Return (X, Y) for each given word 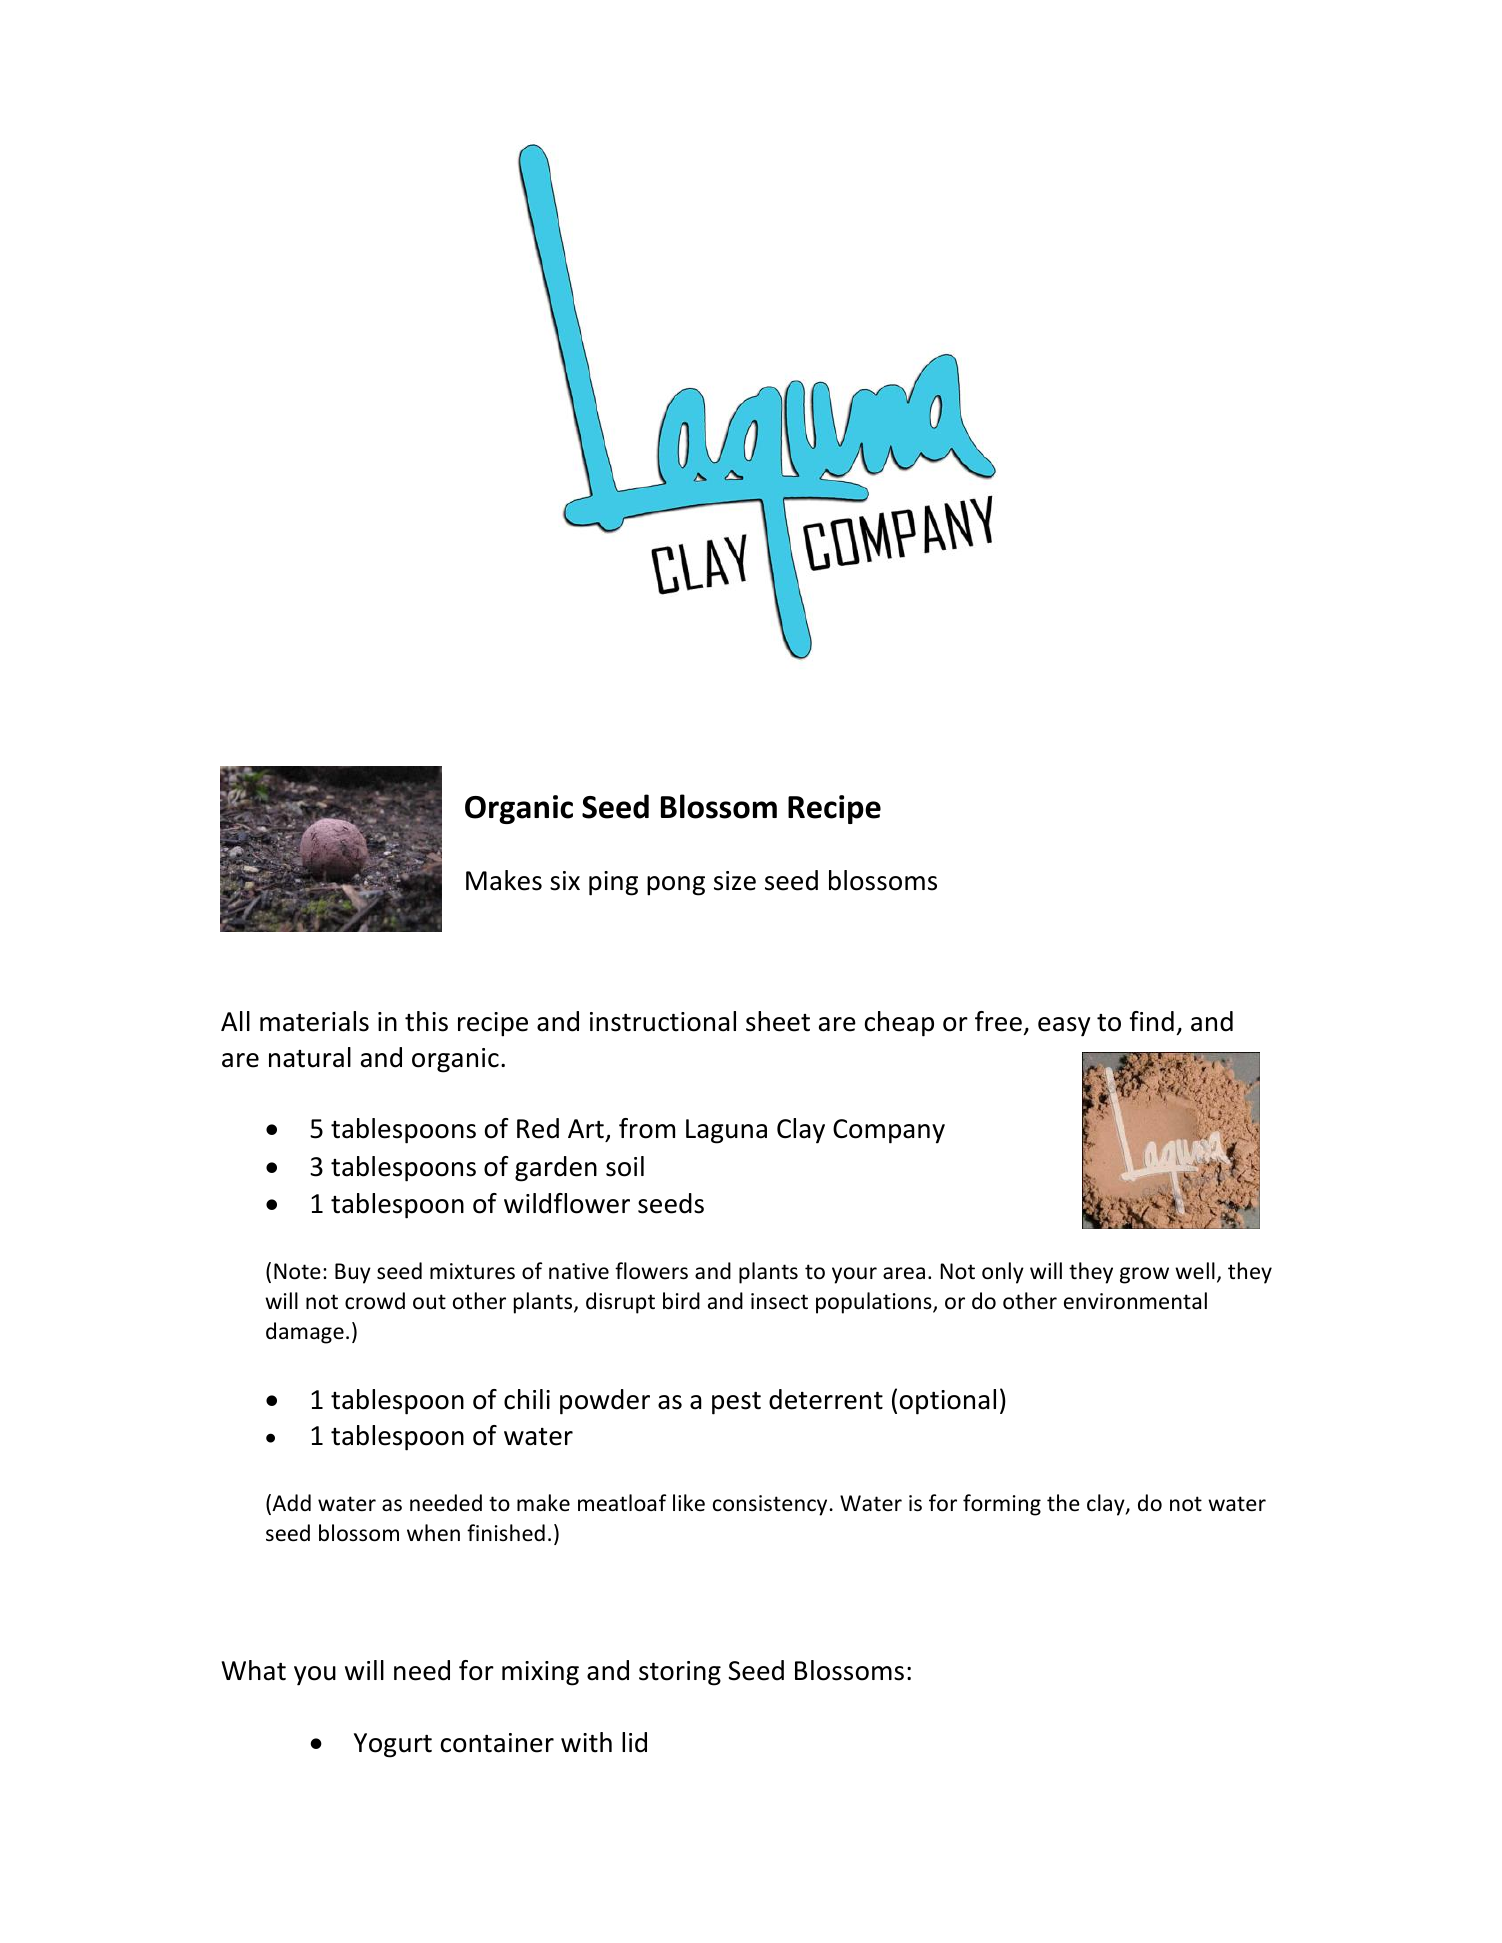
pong (676, 886)
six (565, 881)
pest (736, 1403)
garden (556, 1169)
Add (290, 1504)
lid (634, 1742)
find (1152, 1021)
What (253, 1670)
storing (680, 1673)
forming (1002, 1505)
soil (625, 1166)
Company (889, 1131)
